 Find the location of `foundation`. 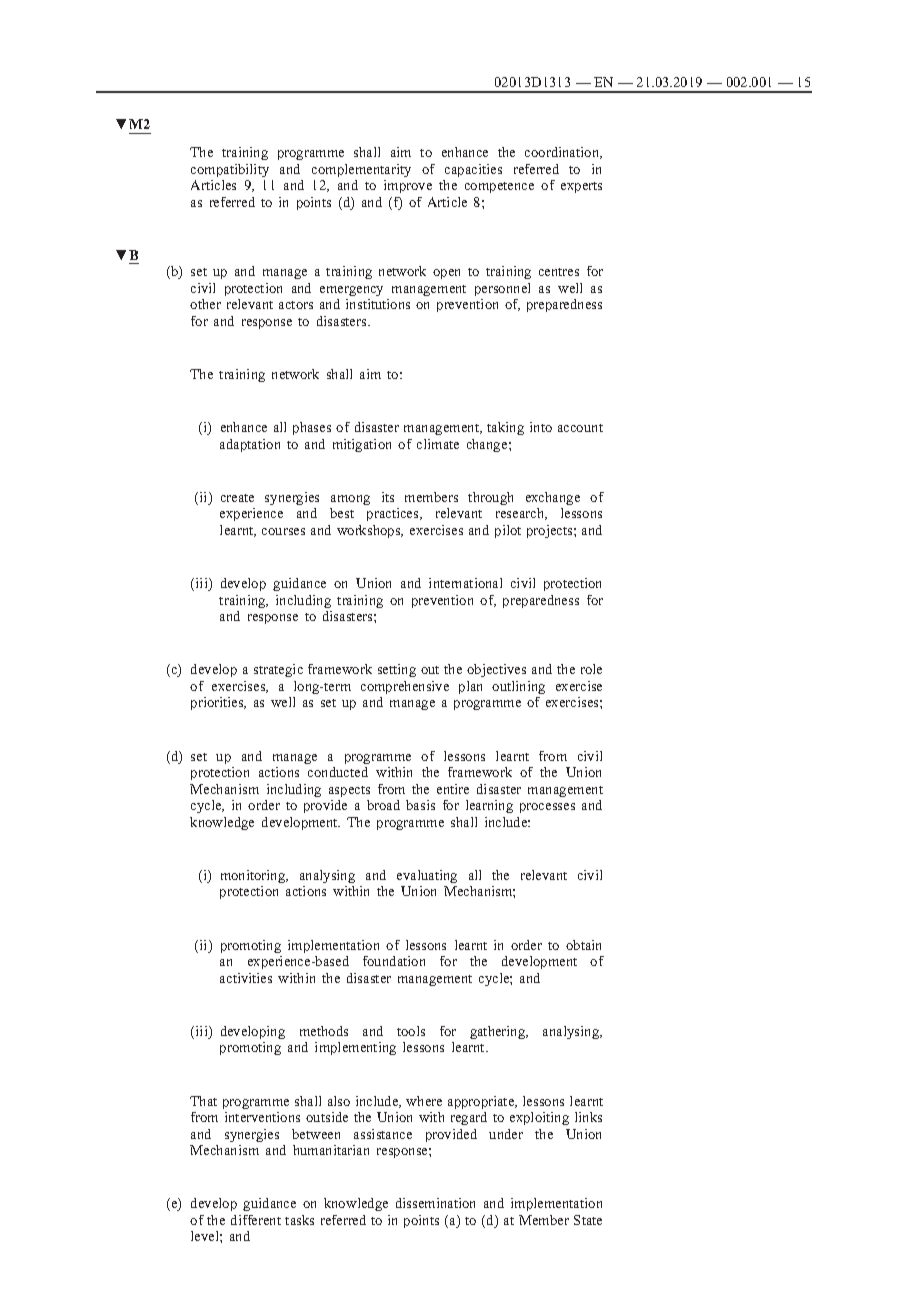

foundation is located at coordinates (394, 961).
